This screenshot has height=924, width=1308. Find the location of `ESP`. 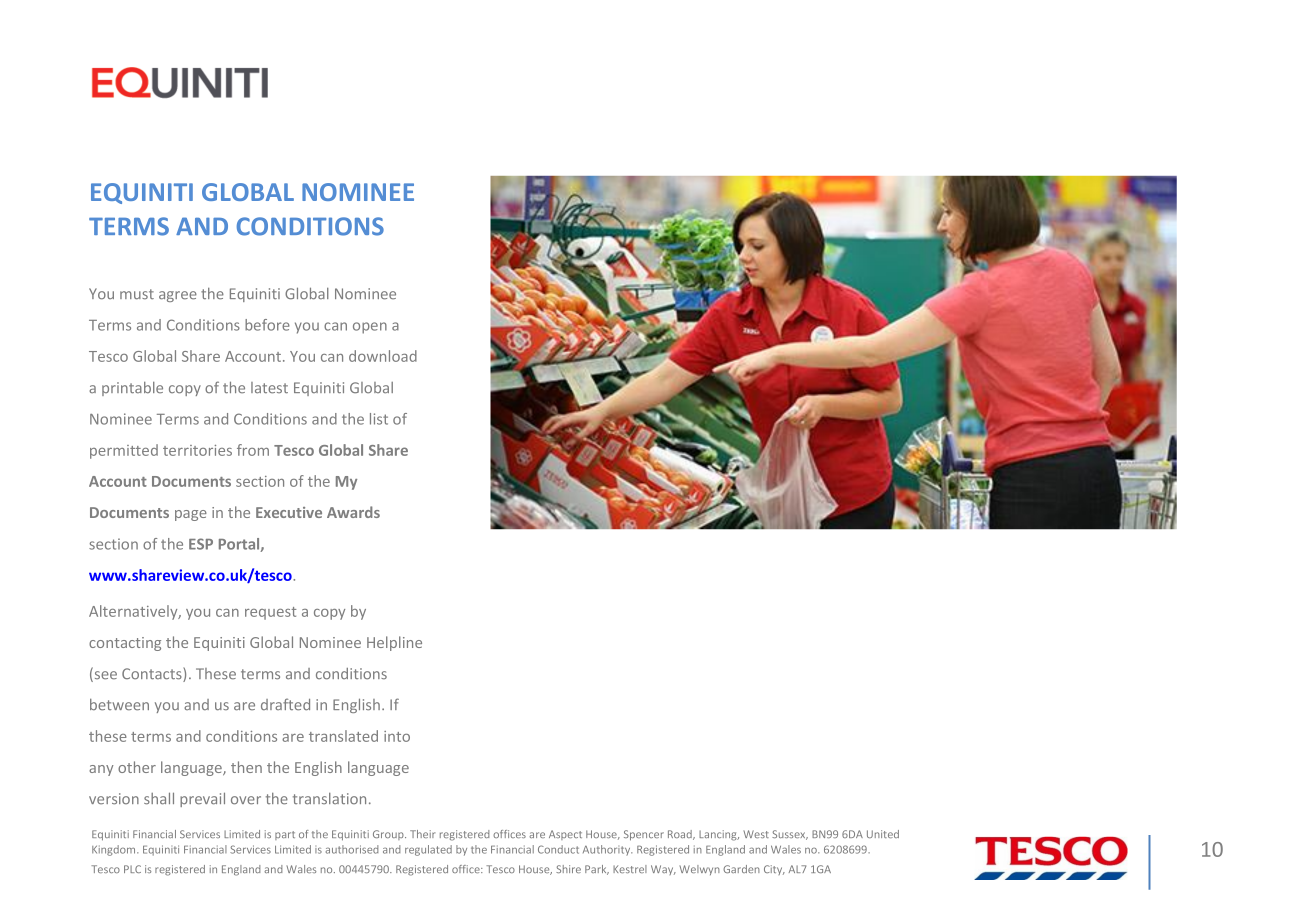

ESP is located at coordinates (201, 544).
